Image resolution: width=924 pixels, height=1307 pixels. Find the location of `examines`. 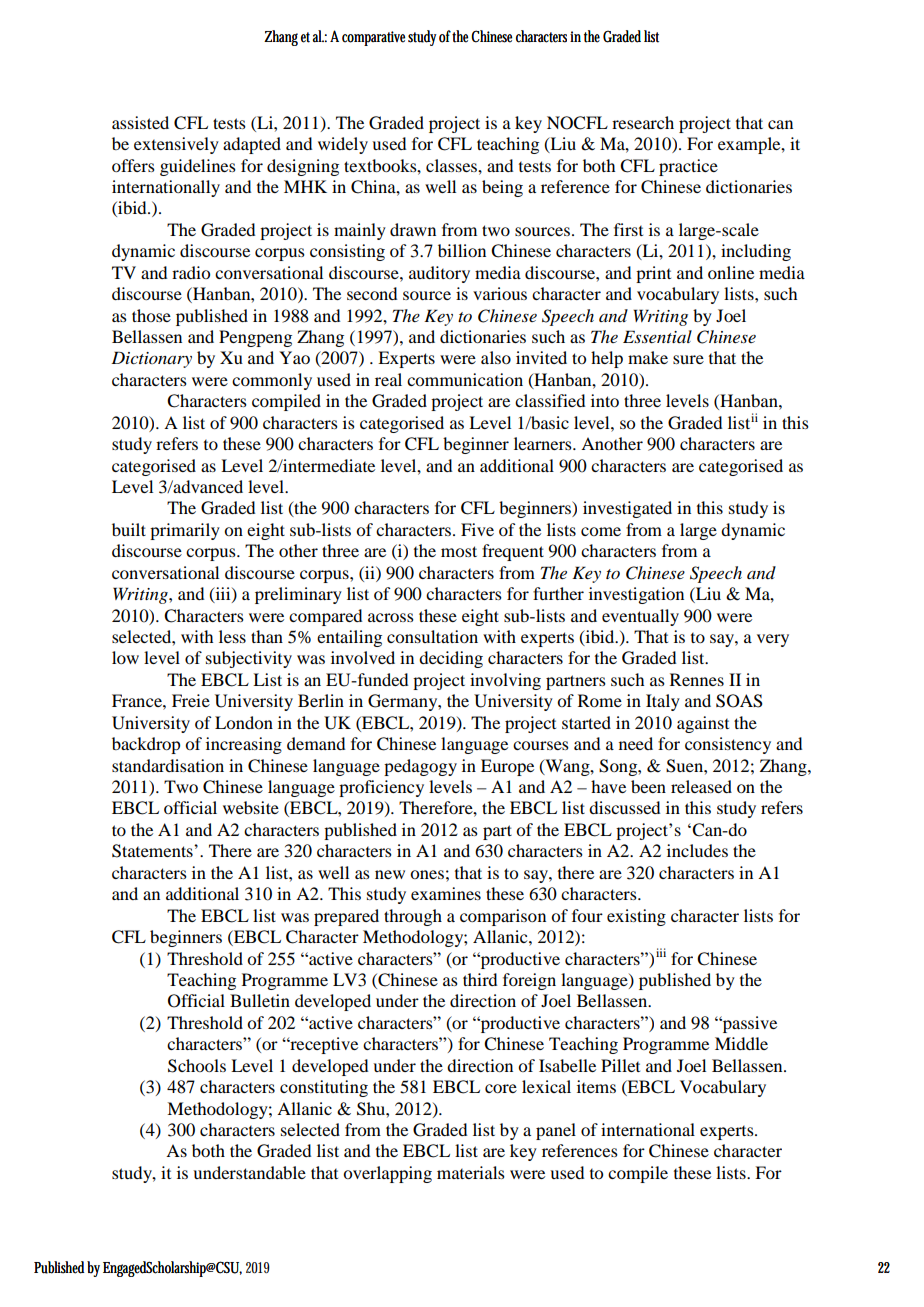

examines is located at coordinates (446, 893).
